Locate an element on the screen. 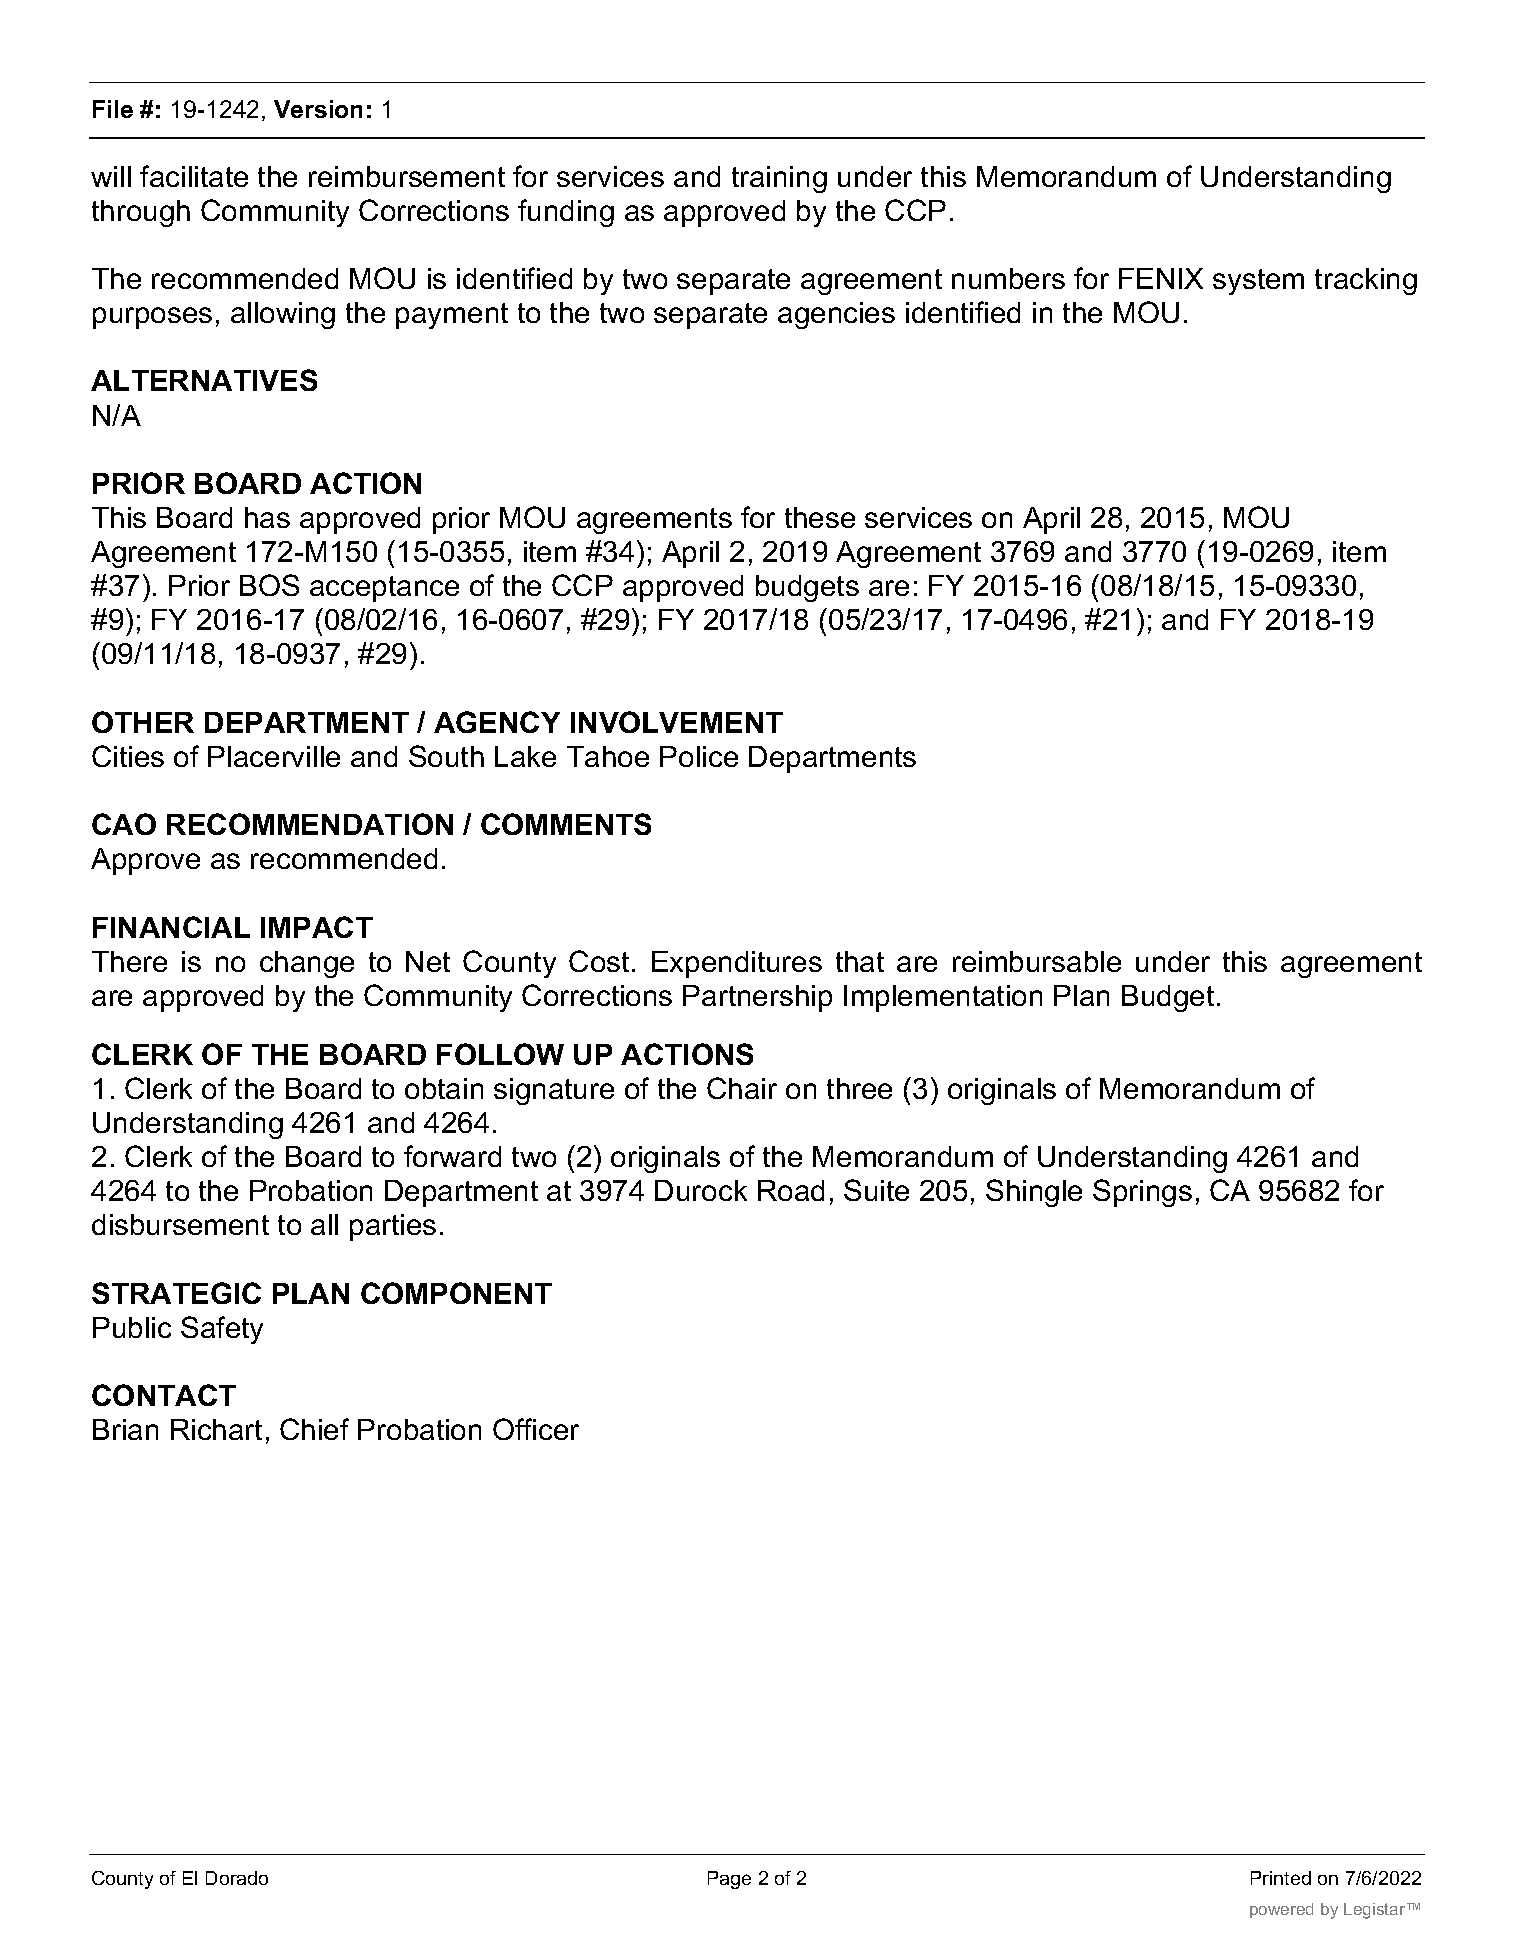 Image resolution: width=1514 pixels, height=1959 pixels. Partnership is located at coordinates (757, 998).
